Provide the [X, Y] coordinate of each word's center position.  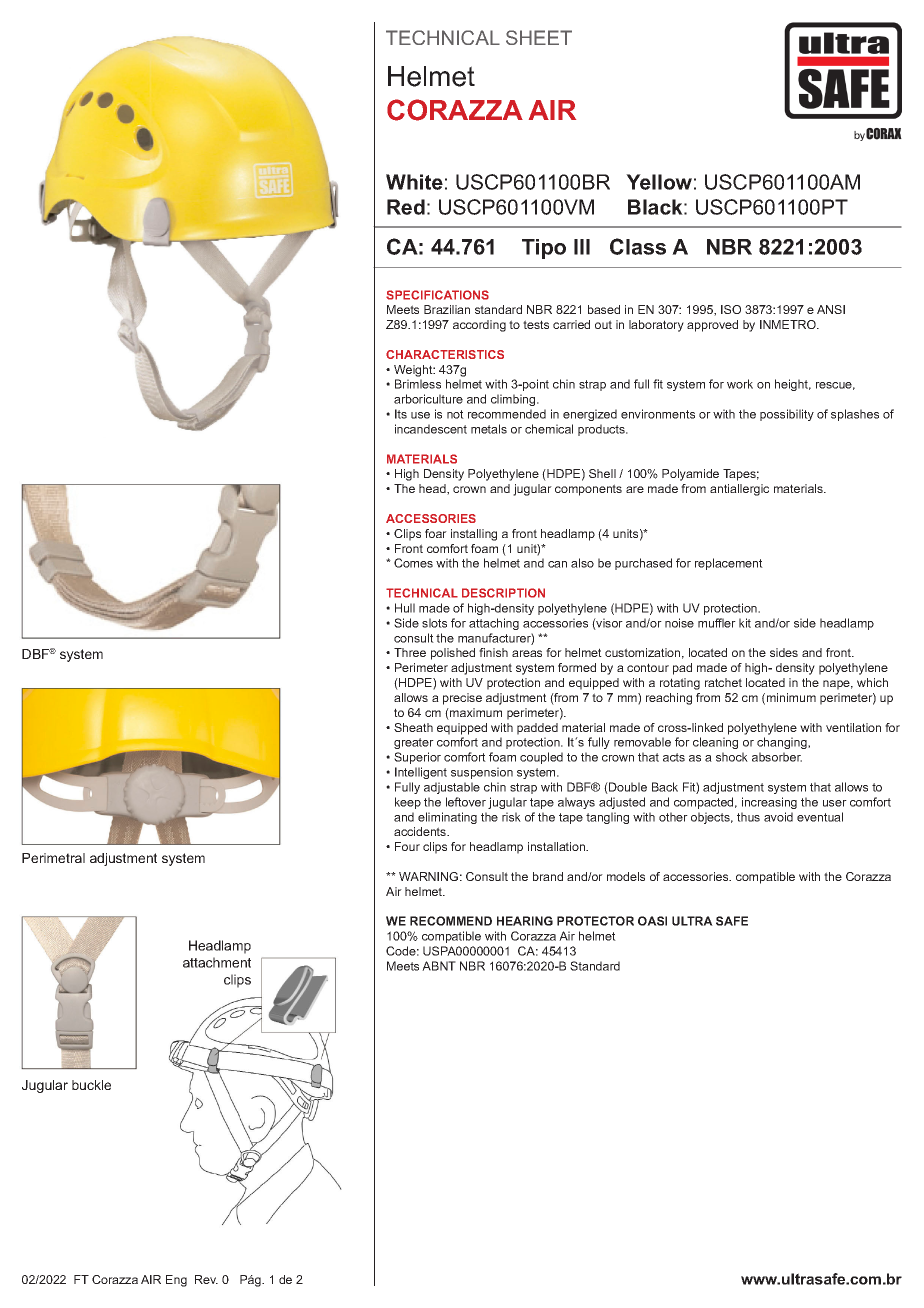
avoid [778, 817]
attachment [217, 962]
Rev [206, 1279]
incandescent [431, 429]
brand [548, 876]
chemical [549, 429]
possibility [787, 415]
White [414, 182]
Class [638, 246]
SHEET [539, 37]
